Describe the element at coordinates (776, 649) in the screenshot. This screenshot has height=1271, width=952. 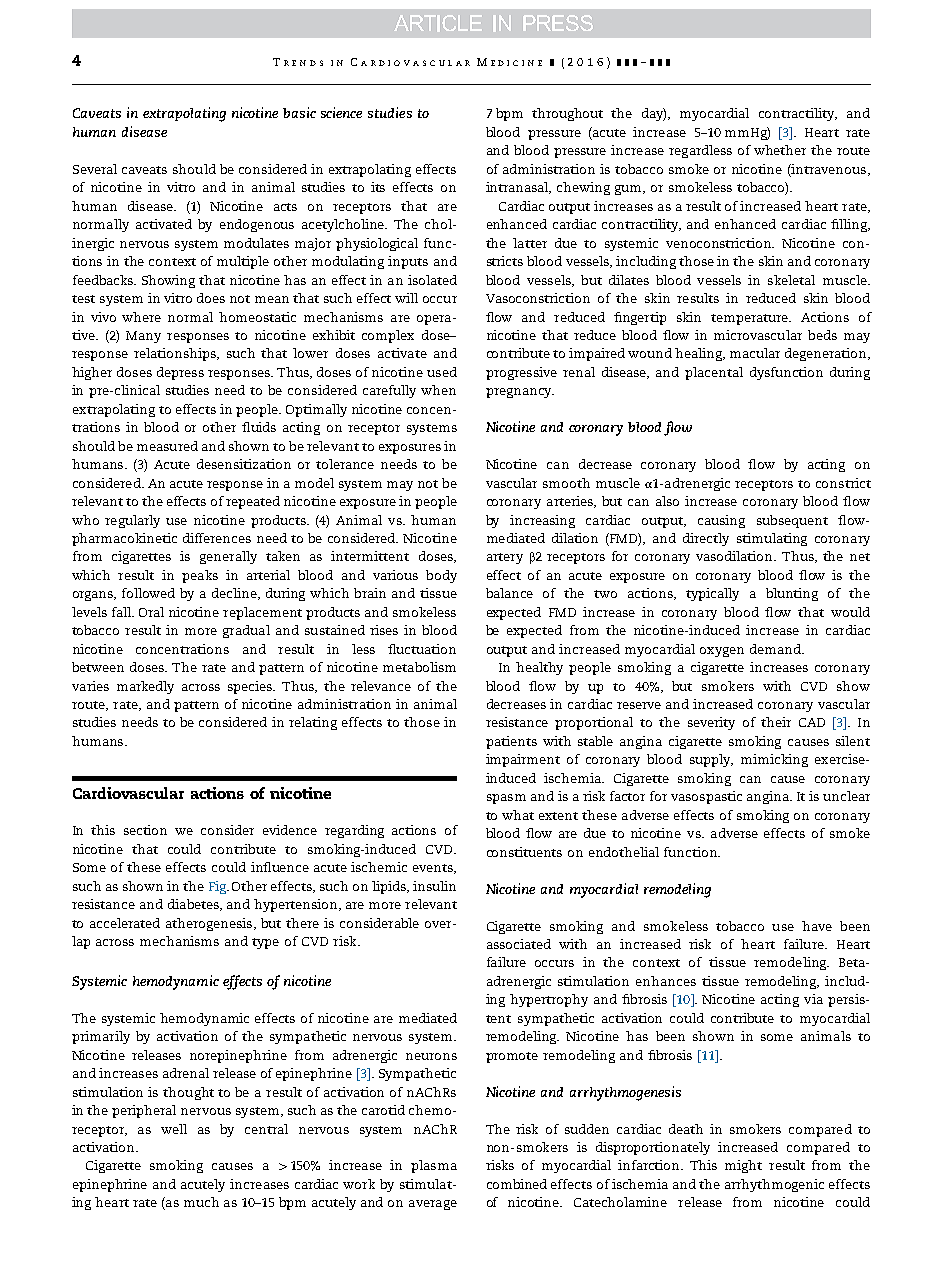
I see `demand` at that location.
